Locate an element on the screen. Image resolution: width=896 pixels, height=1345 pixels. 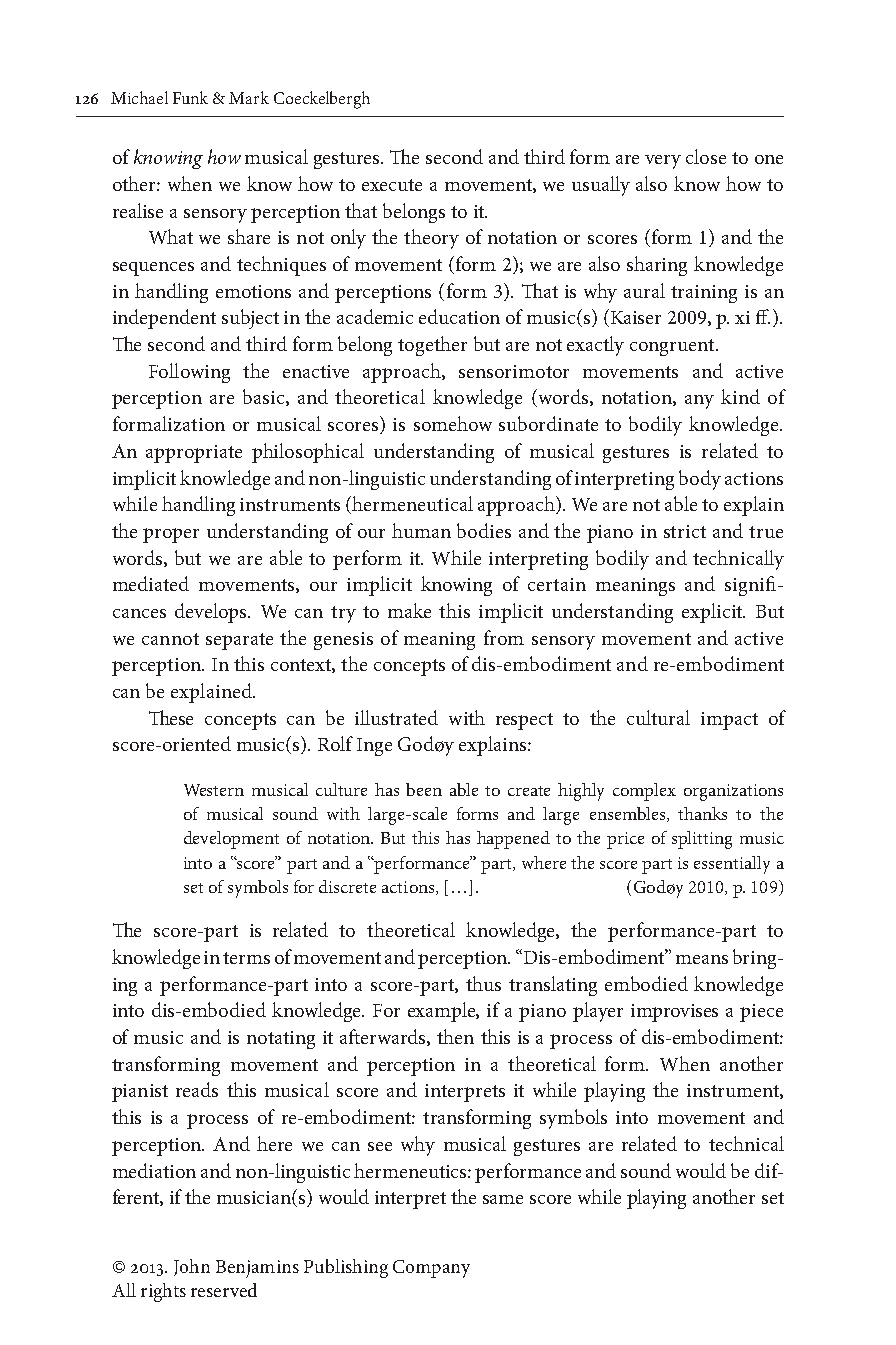
appropriate is located at coordinates (194, 454).
